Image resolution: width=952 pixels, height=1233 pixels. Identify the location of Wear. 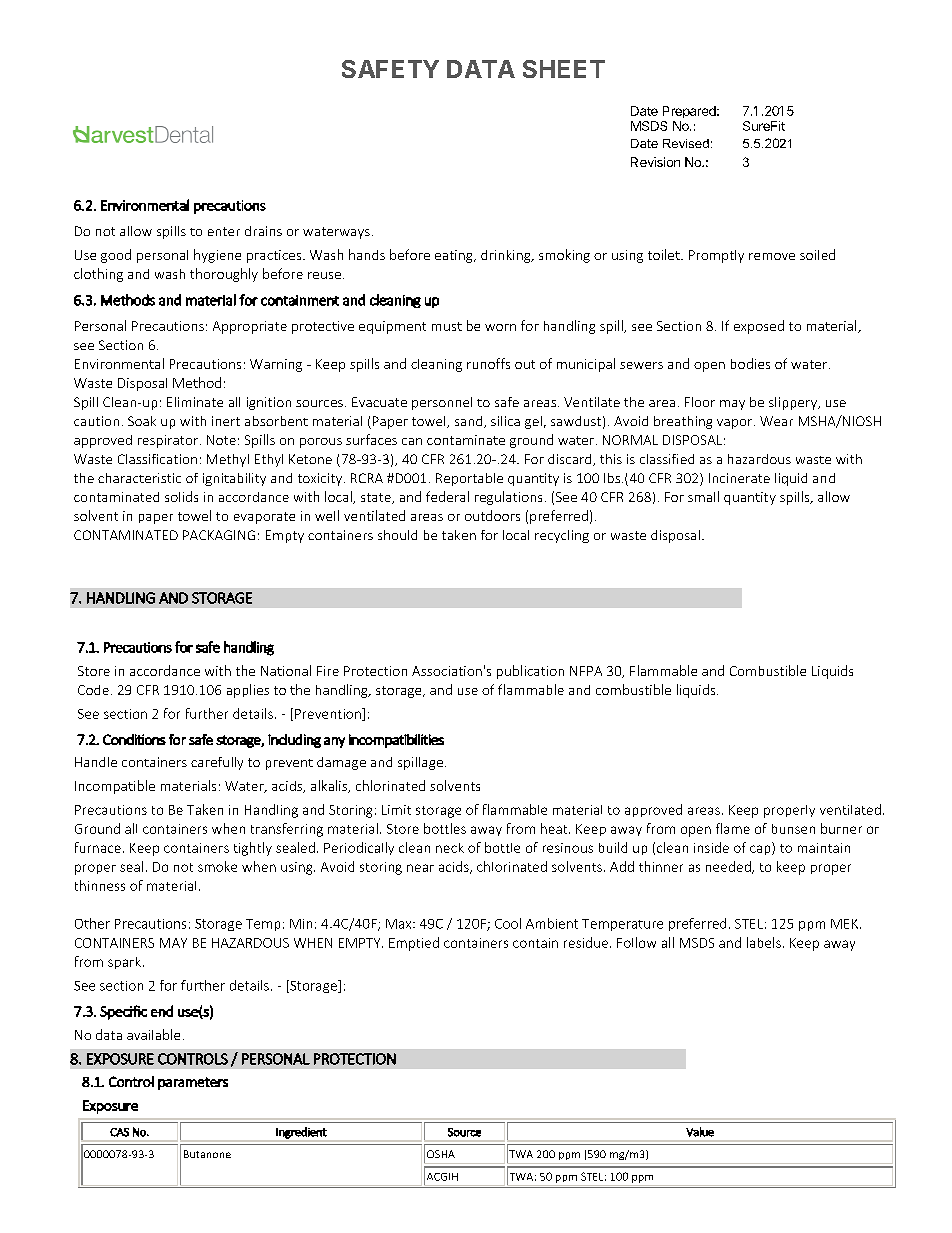
(776, 421).
